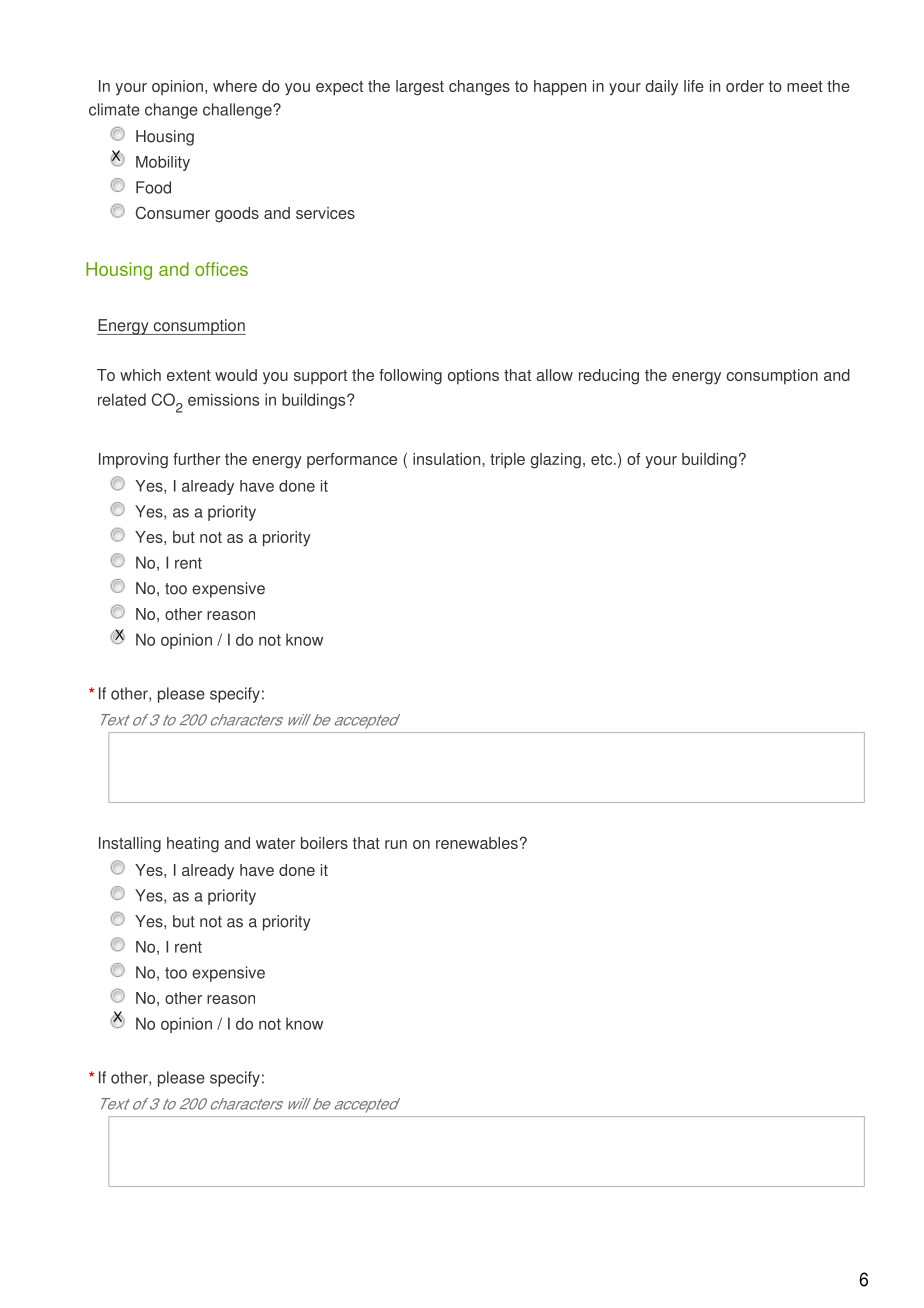 Image resolution: width=924 pixels, height=1308 pixels. Describe the element at coordinates (420, 88) in the document. I see `largest` at that location.
